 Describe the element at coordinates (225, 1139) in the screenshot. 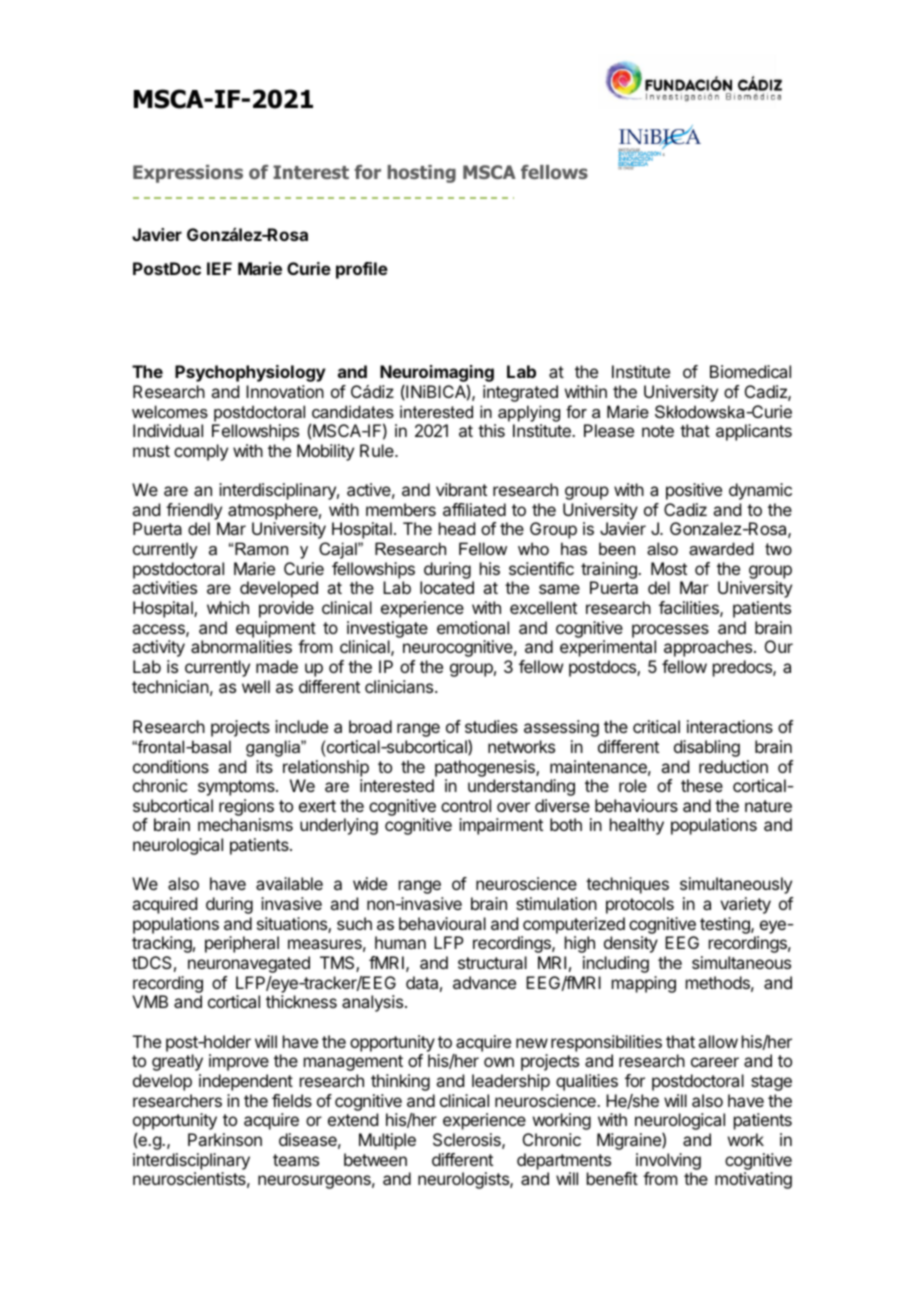

I see `Parkinson` at that location.
